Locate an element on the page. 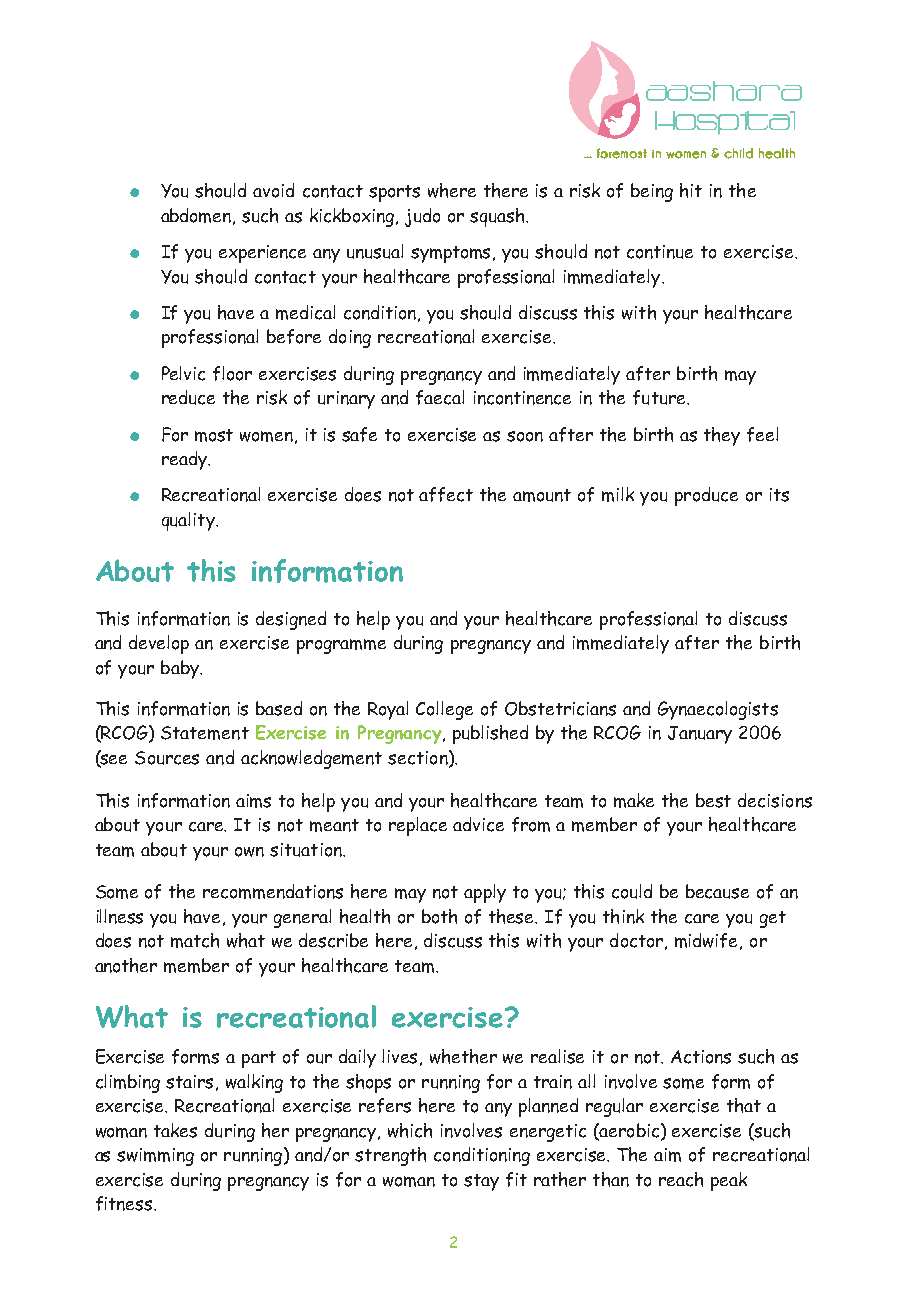 The height and width of the page is (1308, 924). hit is located at coordinates (691, 190).
